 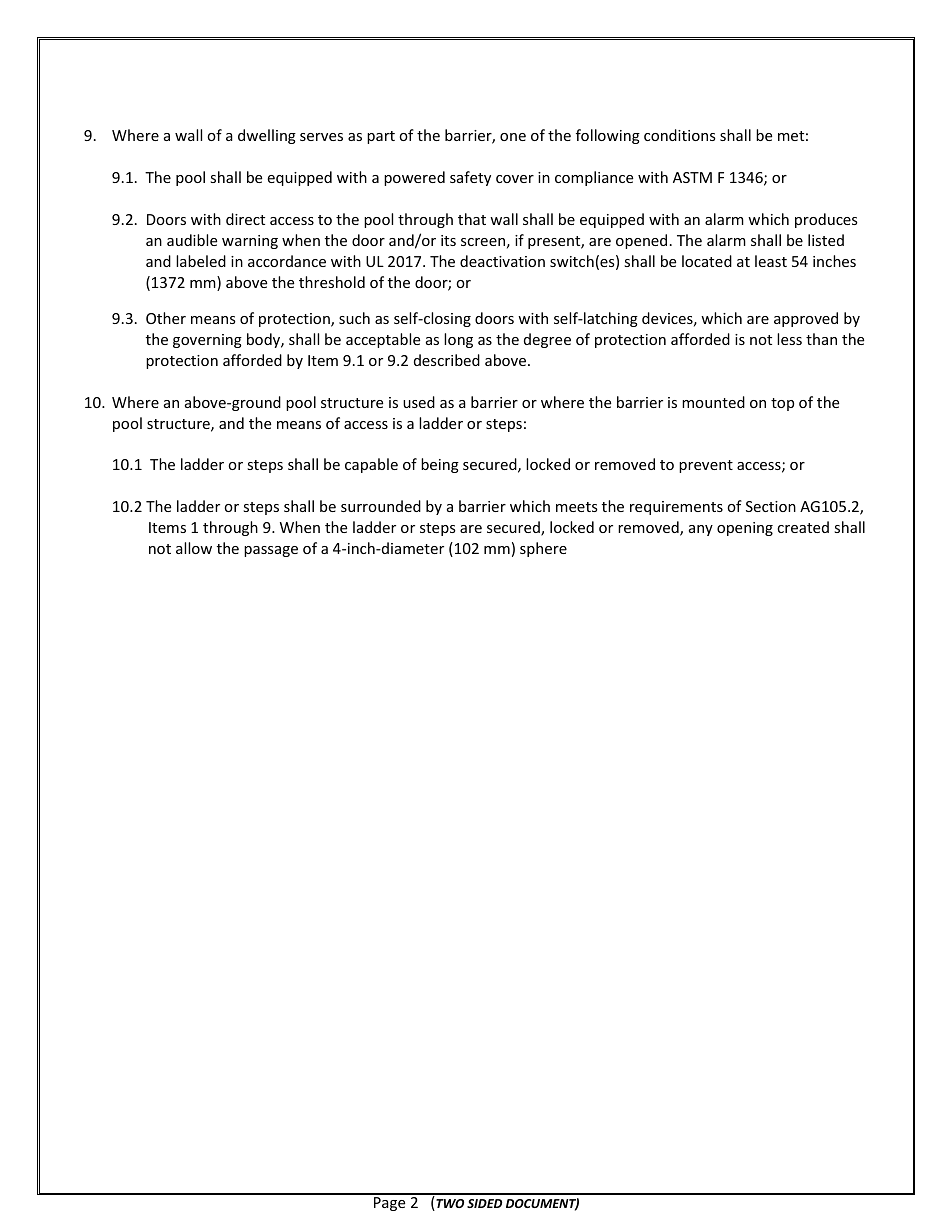 What do you see at coordinates (267, 136) in the document?
I see `dwelling` at bounding box center [267, 136].
